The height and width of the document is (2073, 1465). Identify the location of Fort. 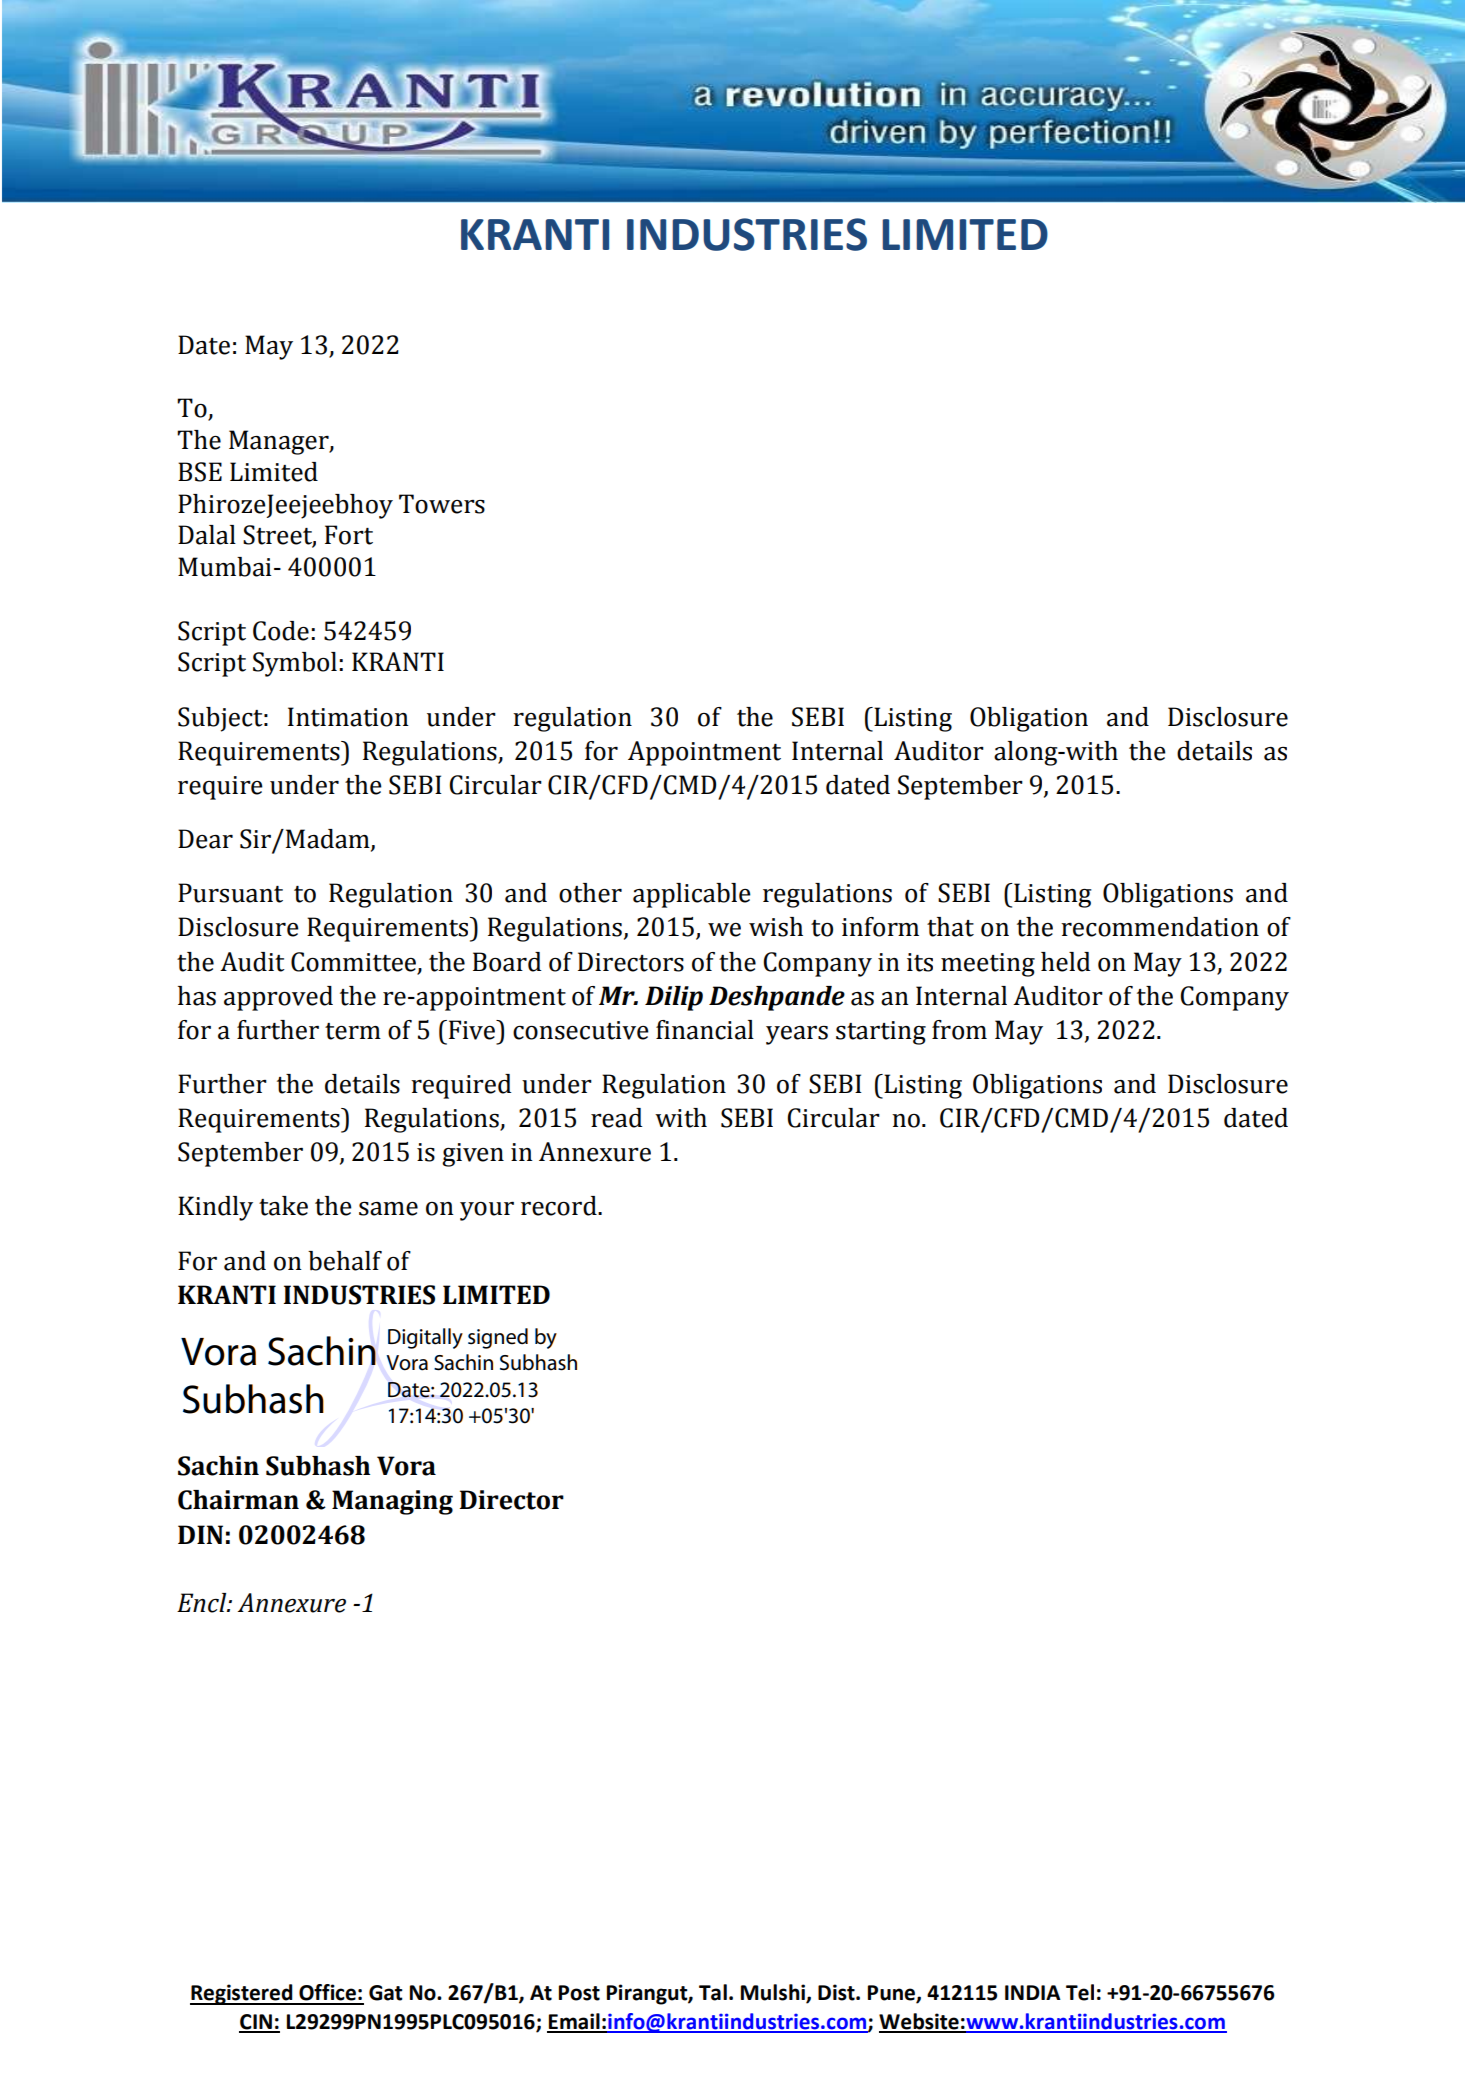
(349, 535).
